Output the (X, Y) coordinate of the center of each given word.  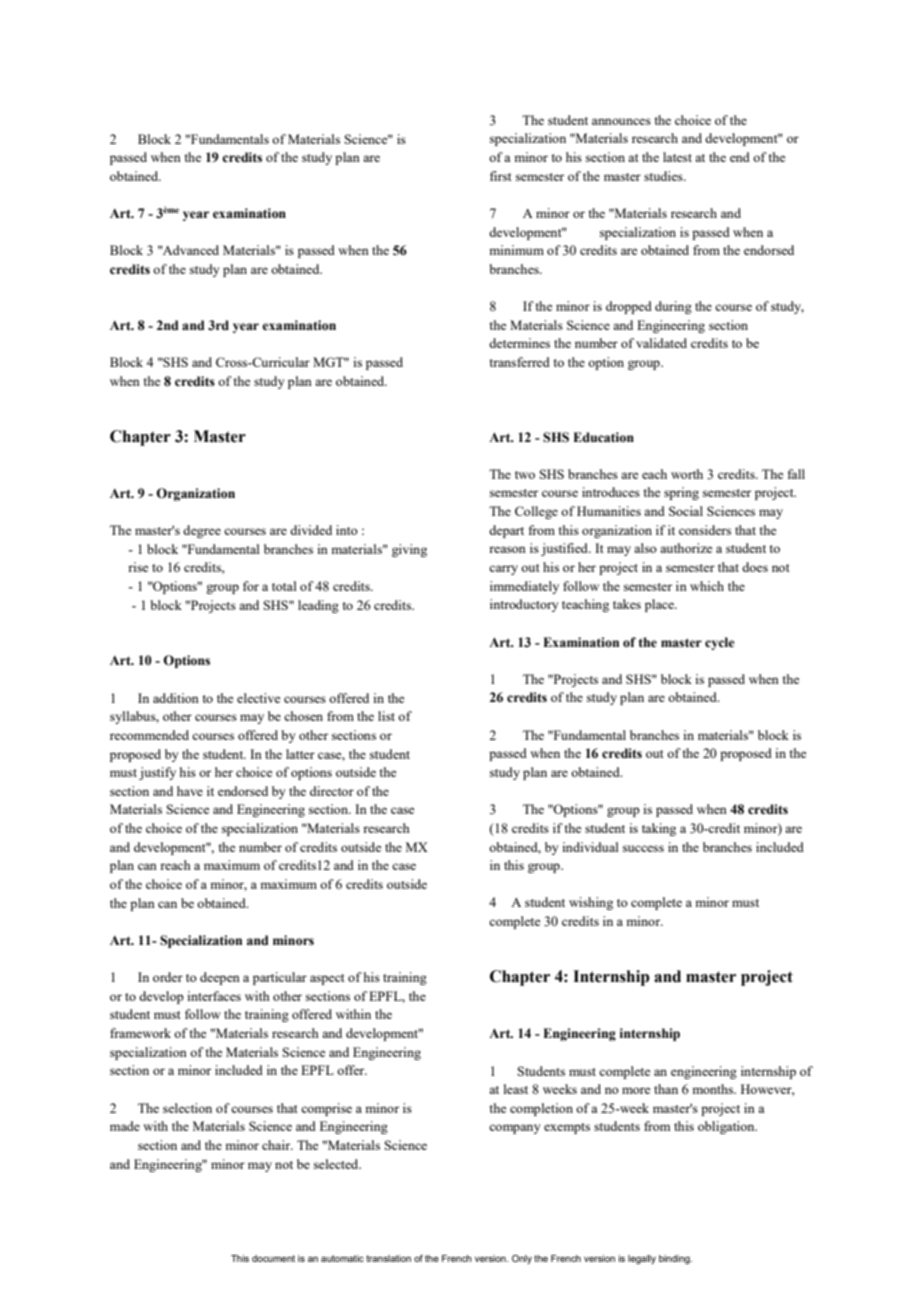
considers (705, 530)
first (500, 176)
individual (590, 847)
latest (677, 157)
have (190, 791)
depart (506, 531)
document (273, 1258)
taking (659, 829)
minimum (516, 250)
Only (522, 1259)
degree (202, 531)
